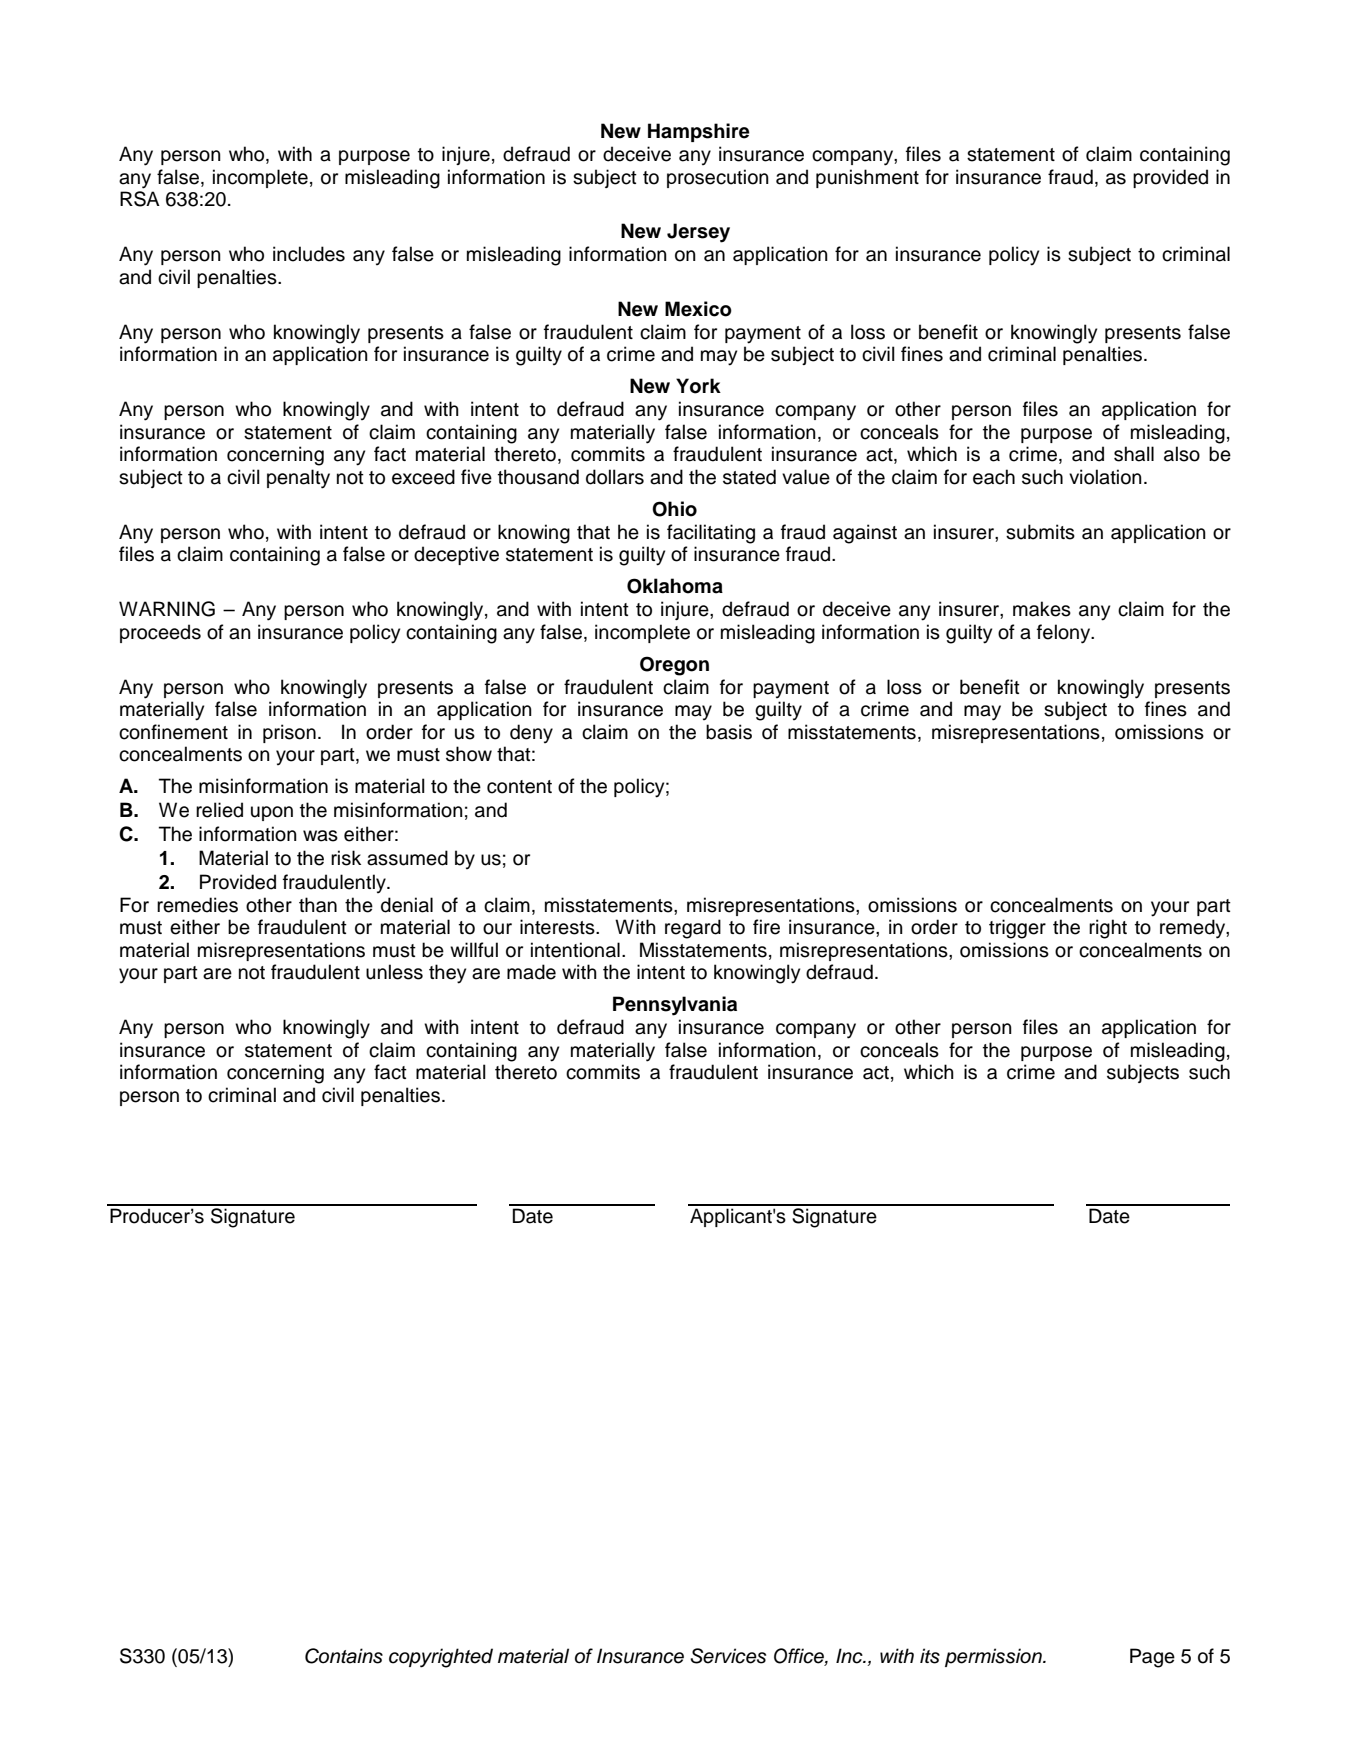  Describe the element at coordinates (994, 1657) in the page. I see `permission` at that location.
